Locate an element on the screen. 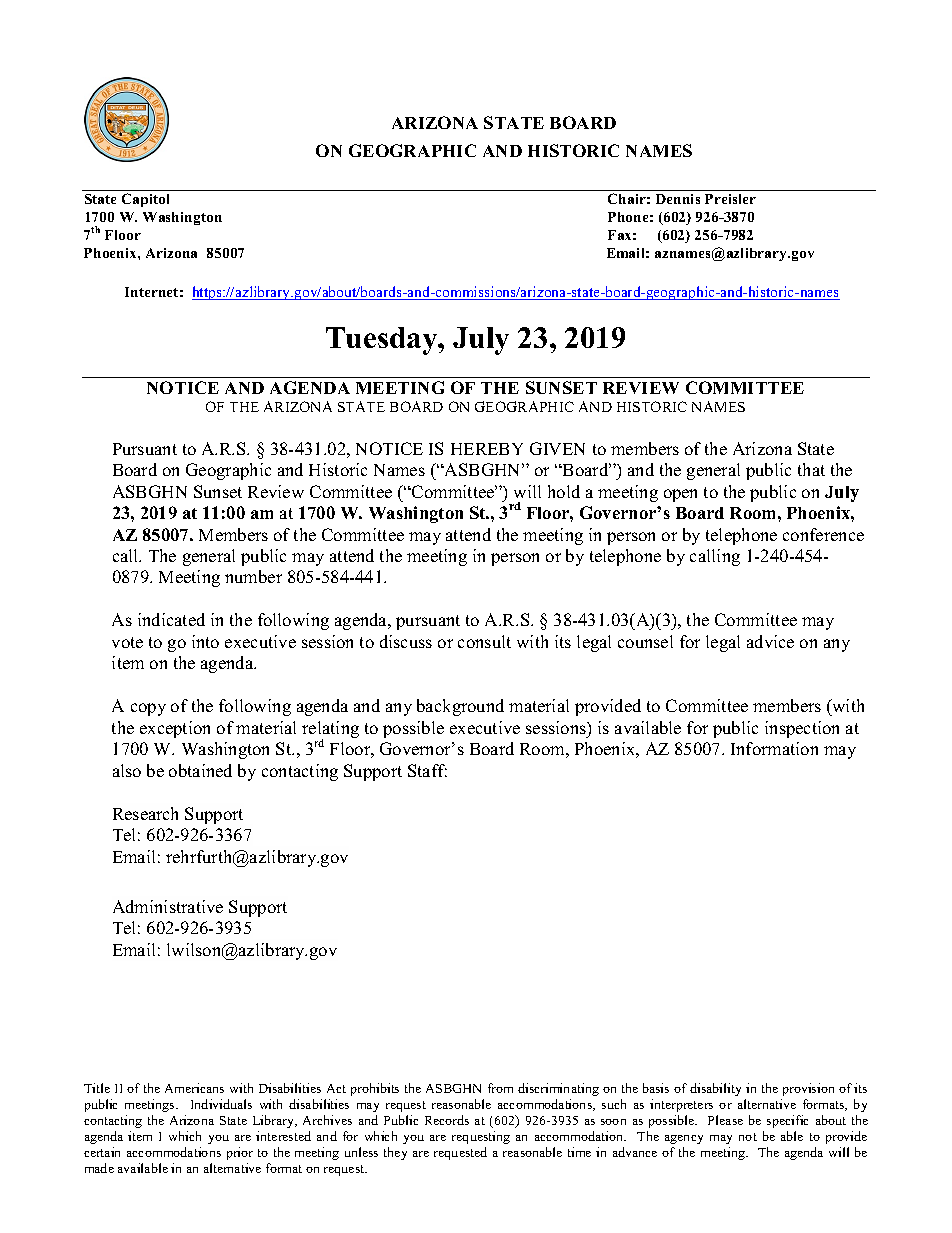  GIVEN is located at coordinates (557, 448).
